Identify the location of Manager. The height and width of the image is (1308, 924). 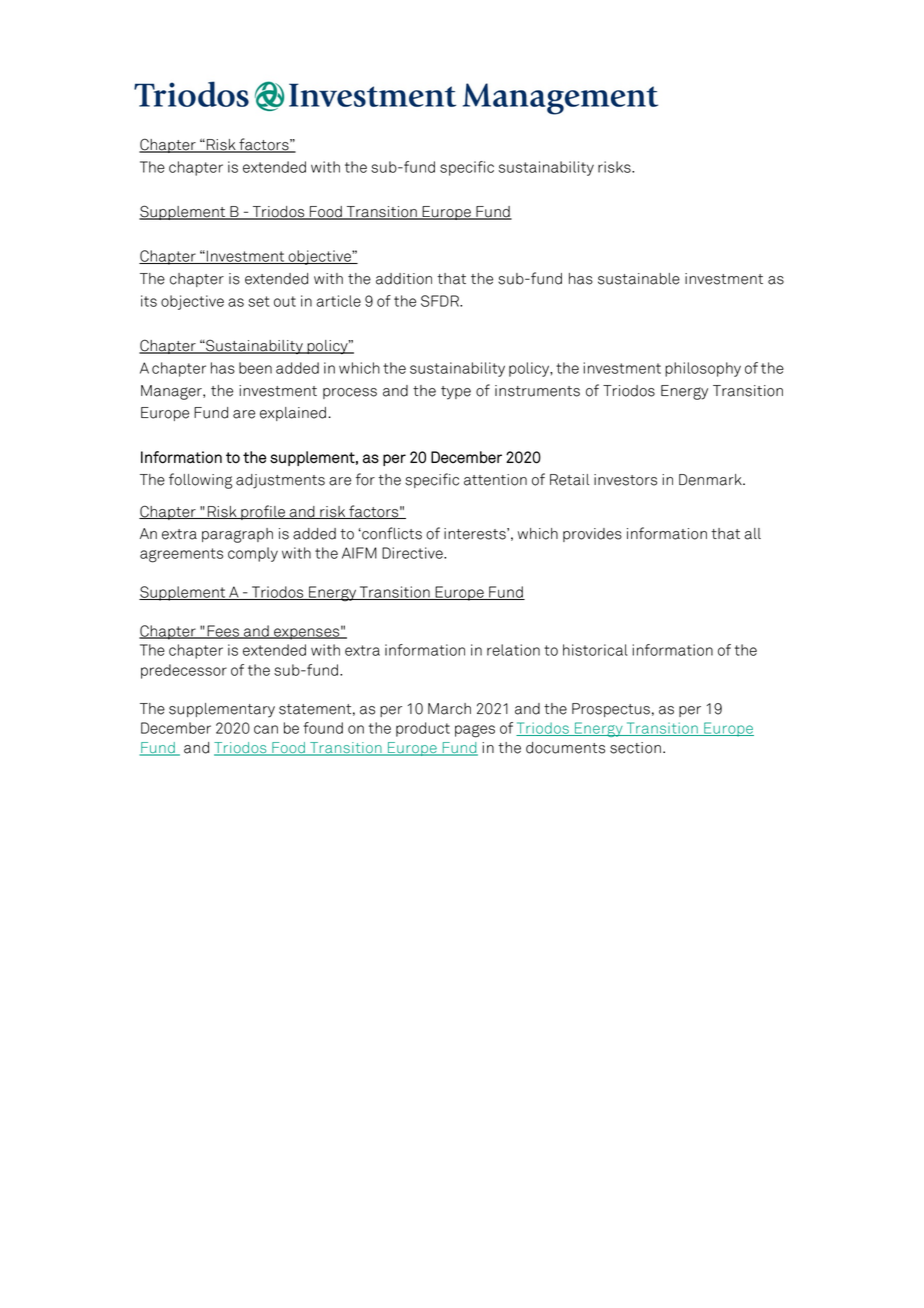
(172, 392).
